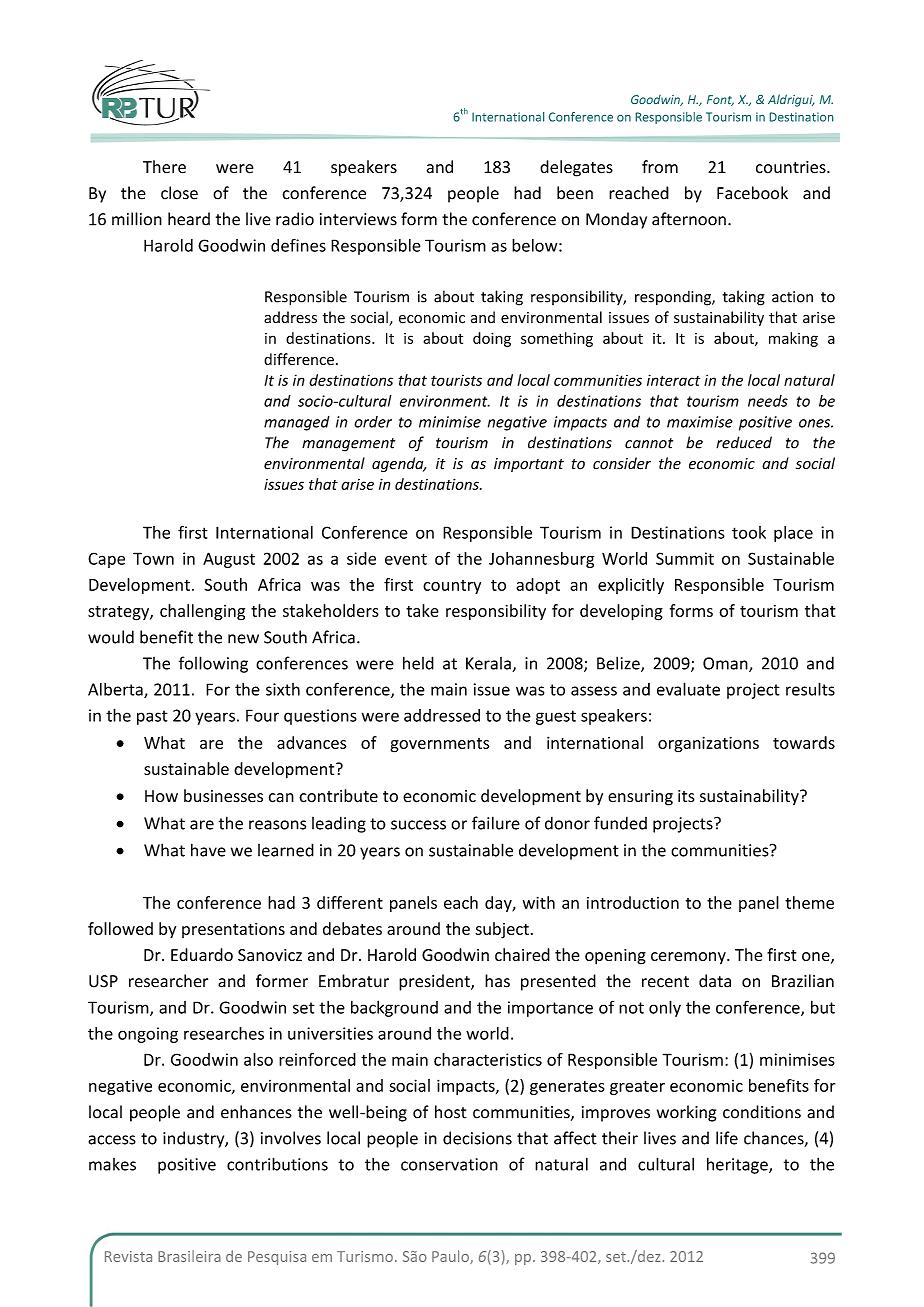 The image size is (924, 1307). I want to click on Font, so click(720, 100).
